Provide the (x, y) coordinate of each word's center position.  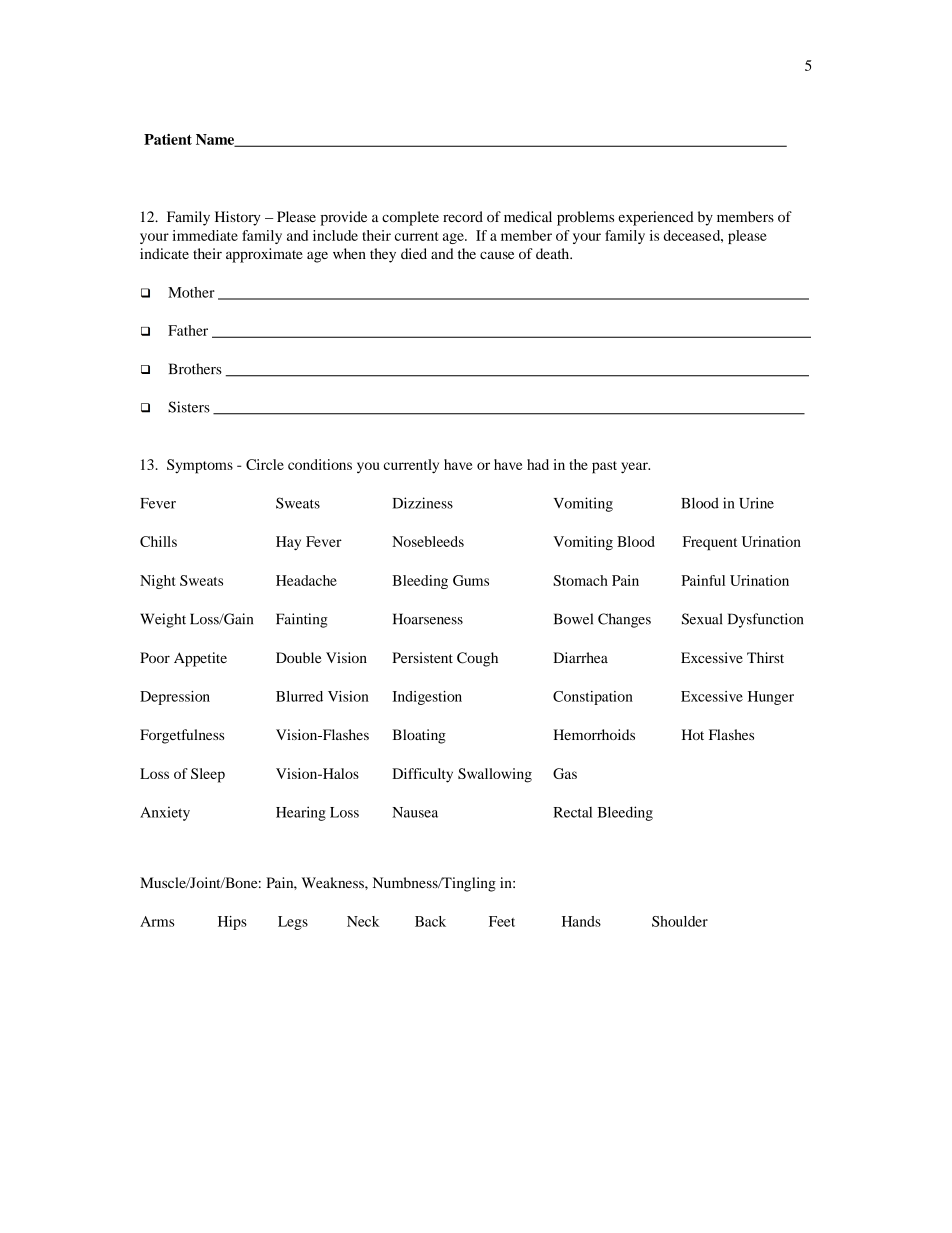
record (463, 216)
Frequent (710, 543)
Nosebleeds (428, 541)
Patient (168, 139)
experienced (656, 218)
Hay (288, 543)
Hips (232, 923)
